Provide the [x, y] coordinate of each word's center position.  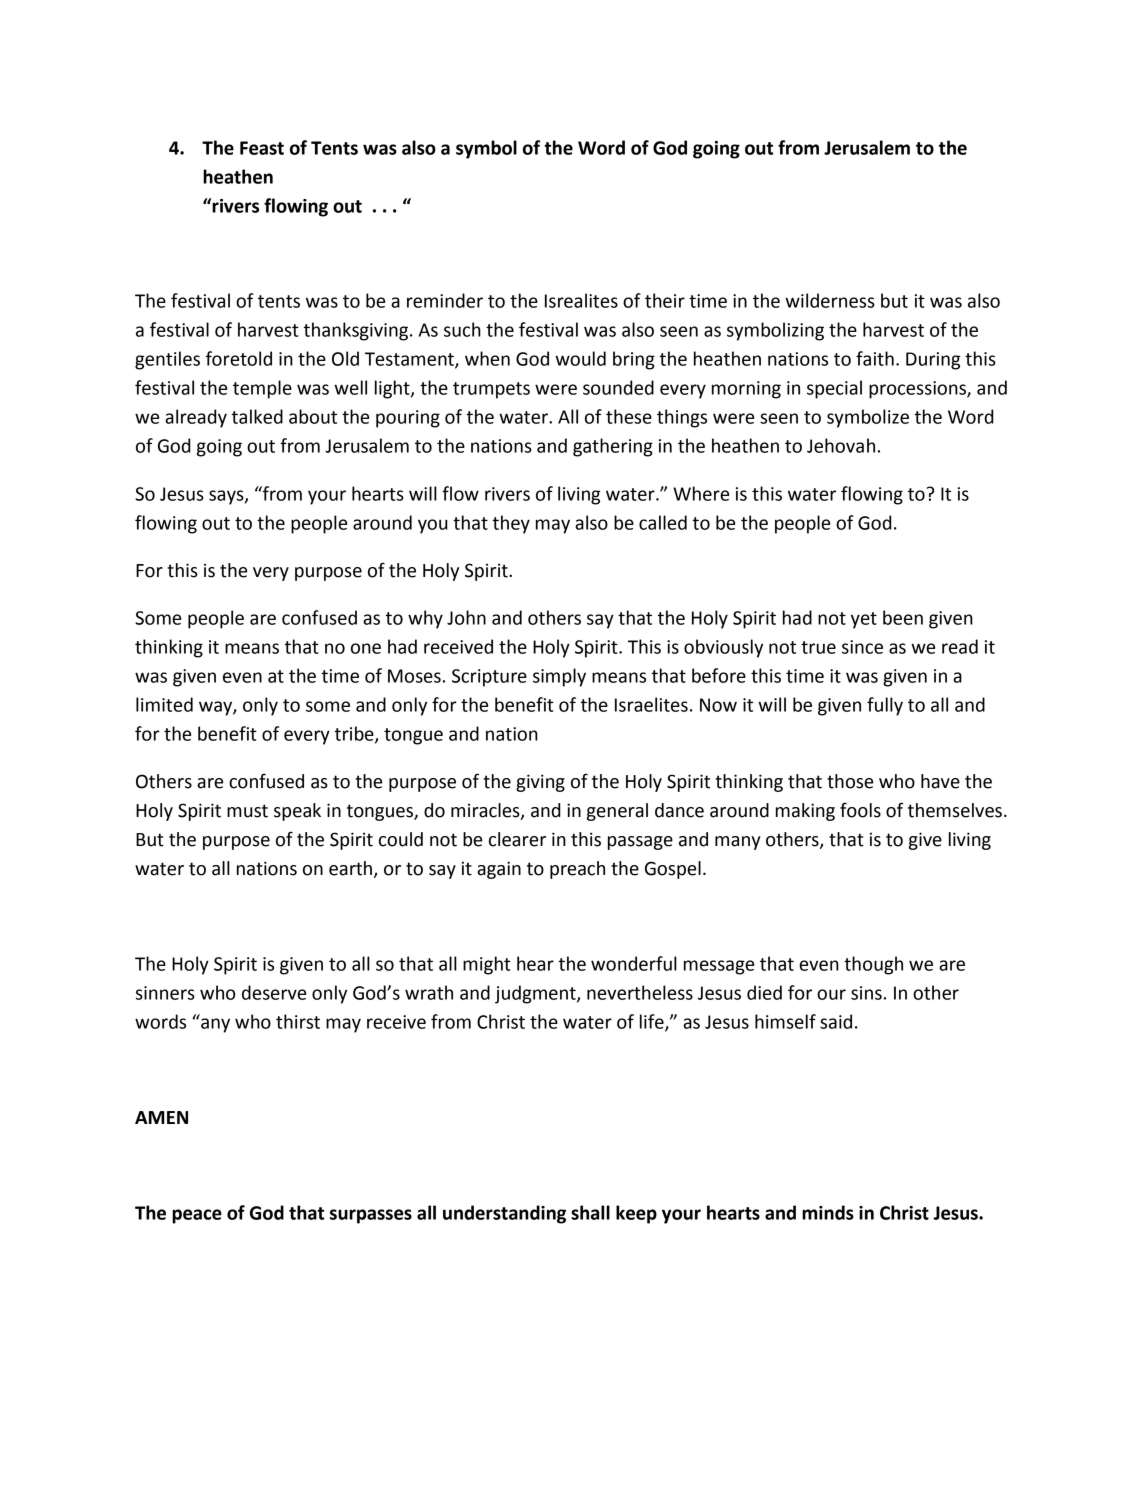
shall [590, 1212]
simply [559, 677]
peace [197, 1216]
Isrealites [581, 300]
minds [828, 1212]
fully [885, 706]
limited [164, 704]
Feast [262, 148]
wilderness [830, 300]
